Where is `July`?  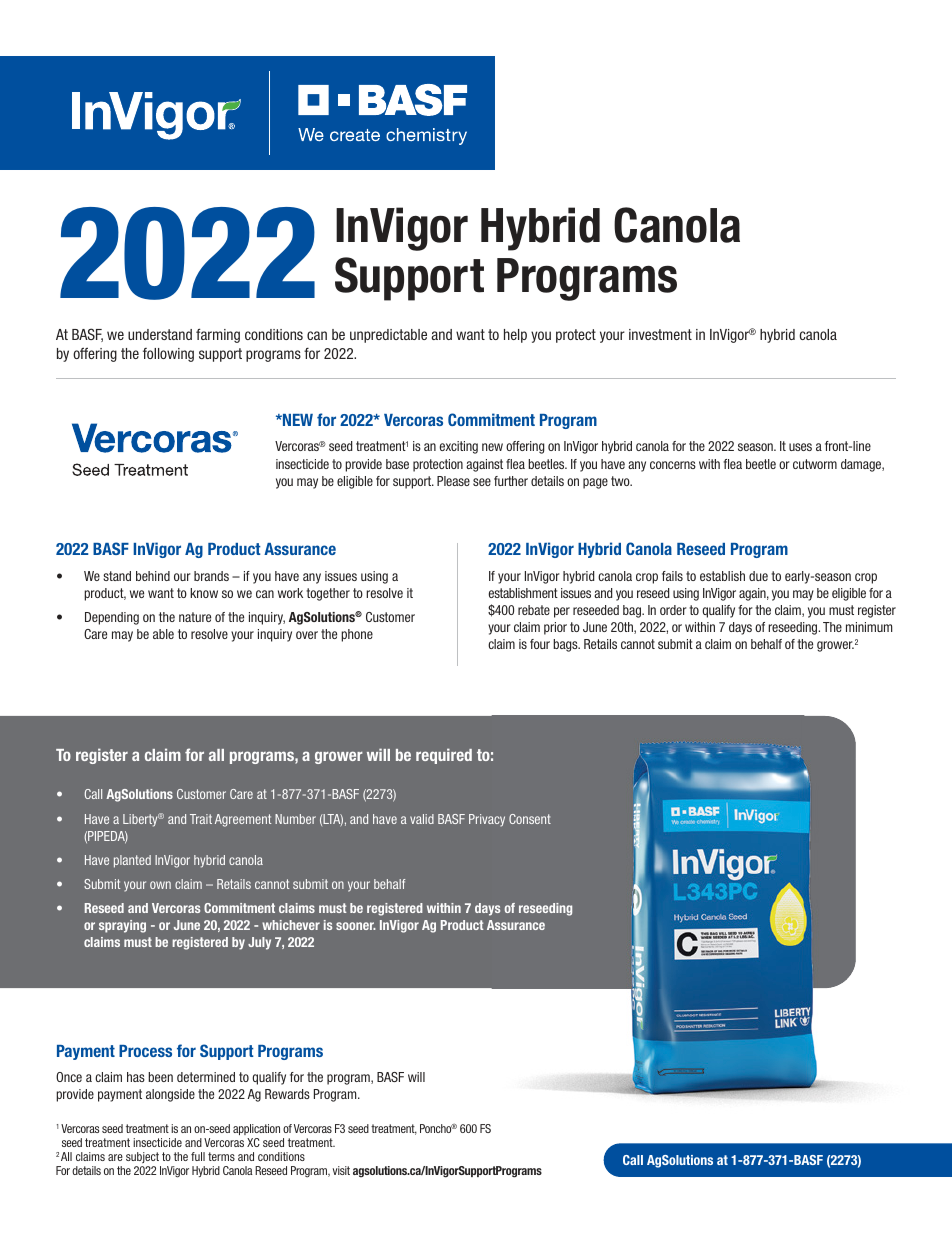
July is located at coordinates (259, 943).
